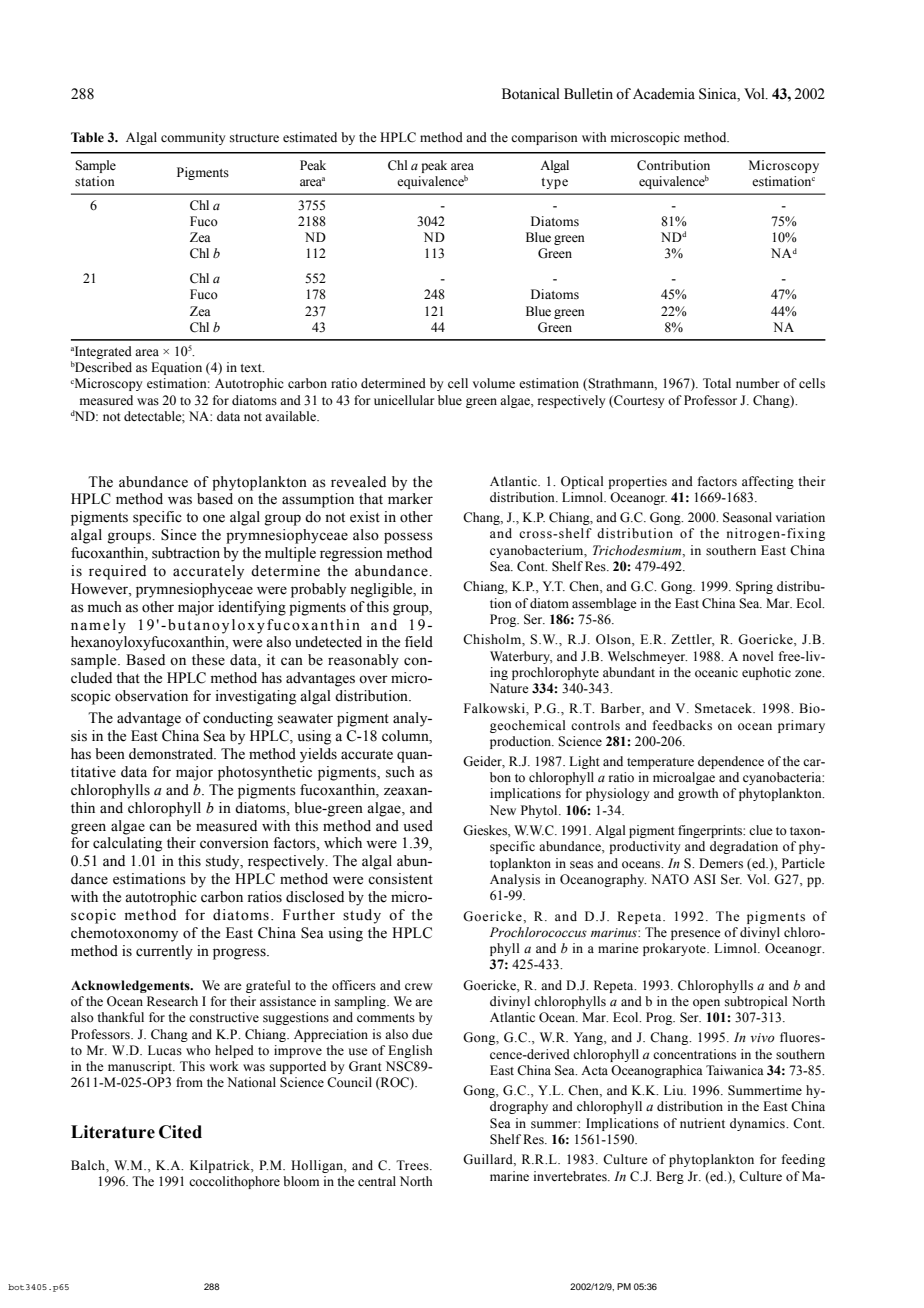 Image resolution: width=924 pixels, height=1308 pixels. Describe the element at coordinates (698, 794) in the screenshot. I see `growth` at that location.
